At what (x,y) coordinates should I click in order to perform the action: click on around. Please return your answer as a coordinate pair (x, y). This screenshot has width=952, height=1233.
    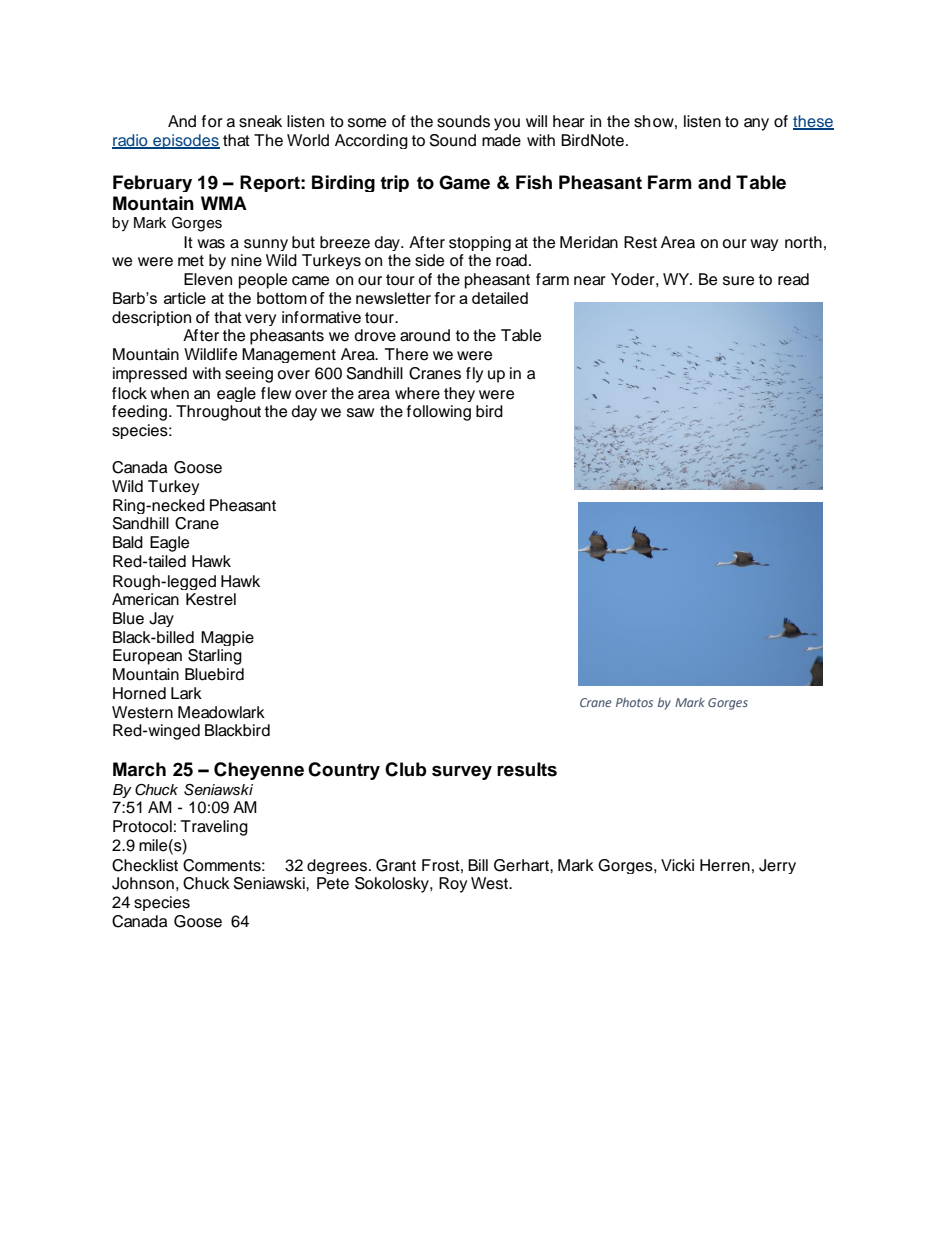
    Looking at the image, I should click on (425, 335).
